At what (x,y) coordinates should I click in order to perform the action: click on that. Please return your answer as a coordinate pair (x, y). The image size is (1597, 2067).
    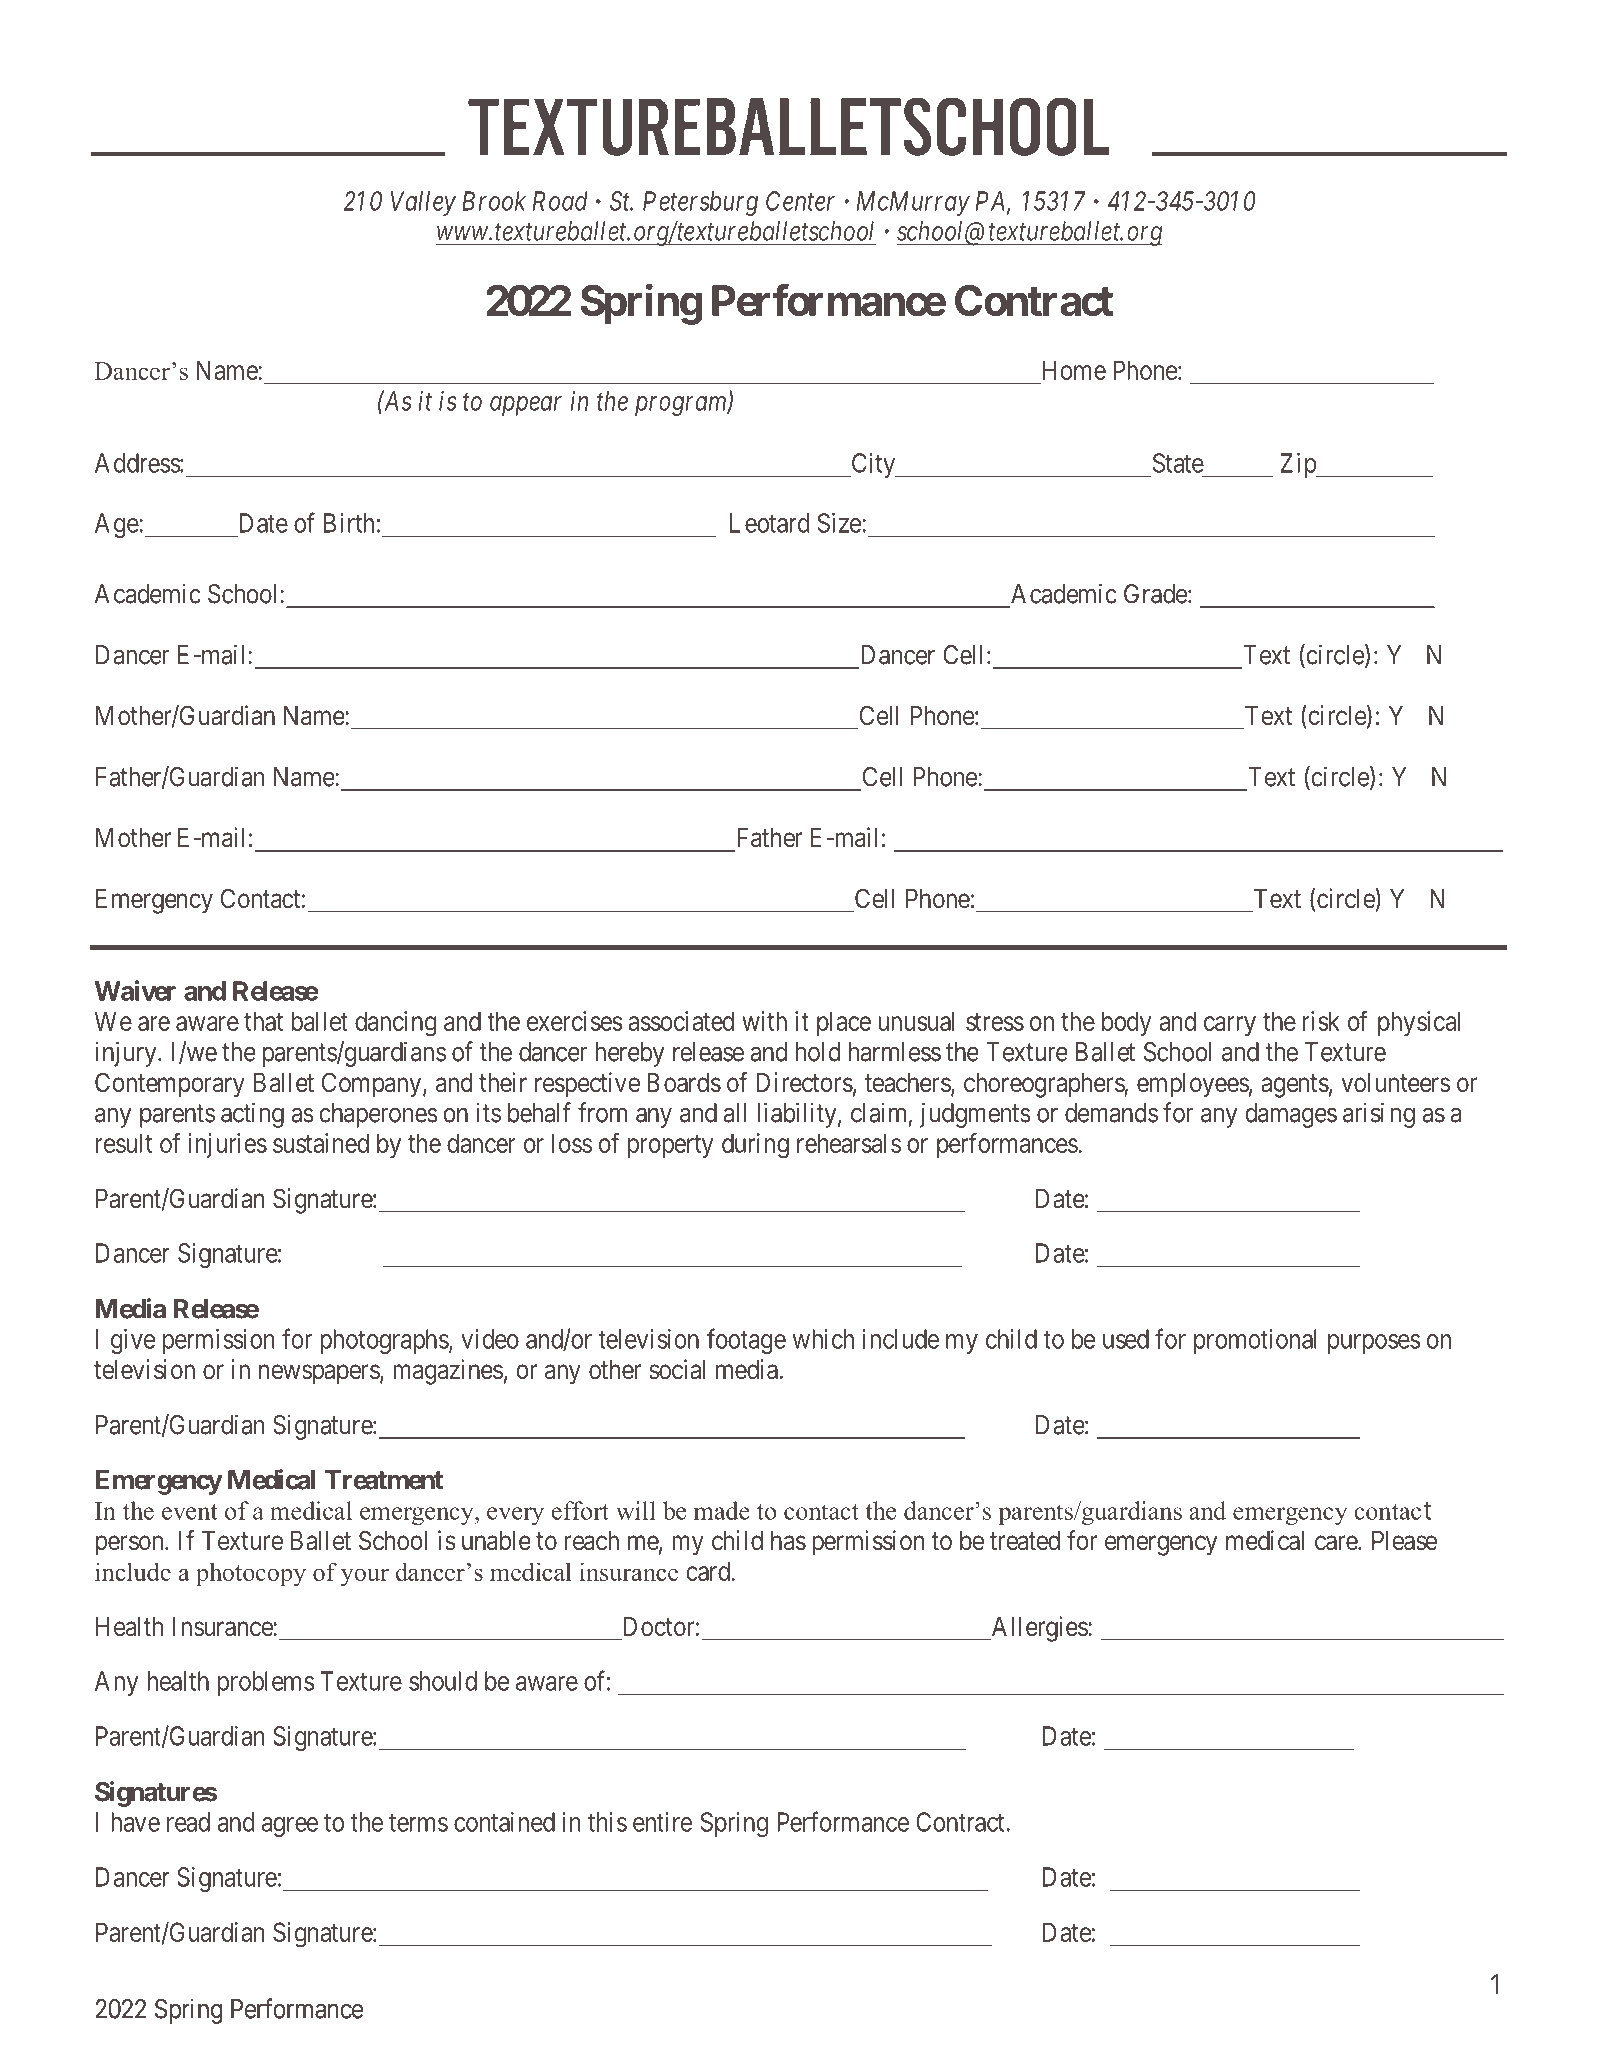
    Looking at the image, I should click on (263, 1021).
